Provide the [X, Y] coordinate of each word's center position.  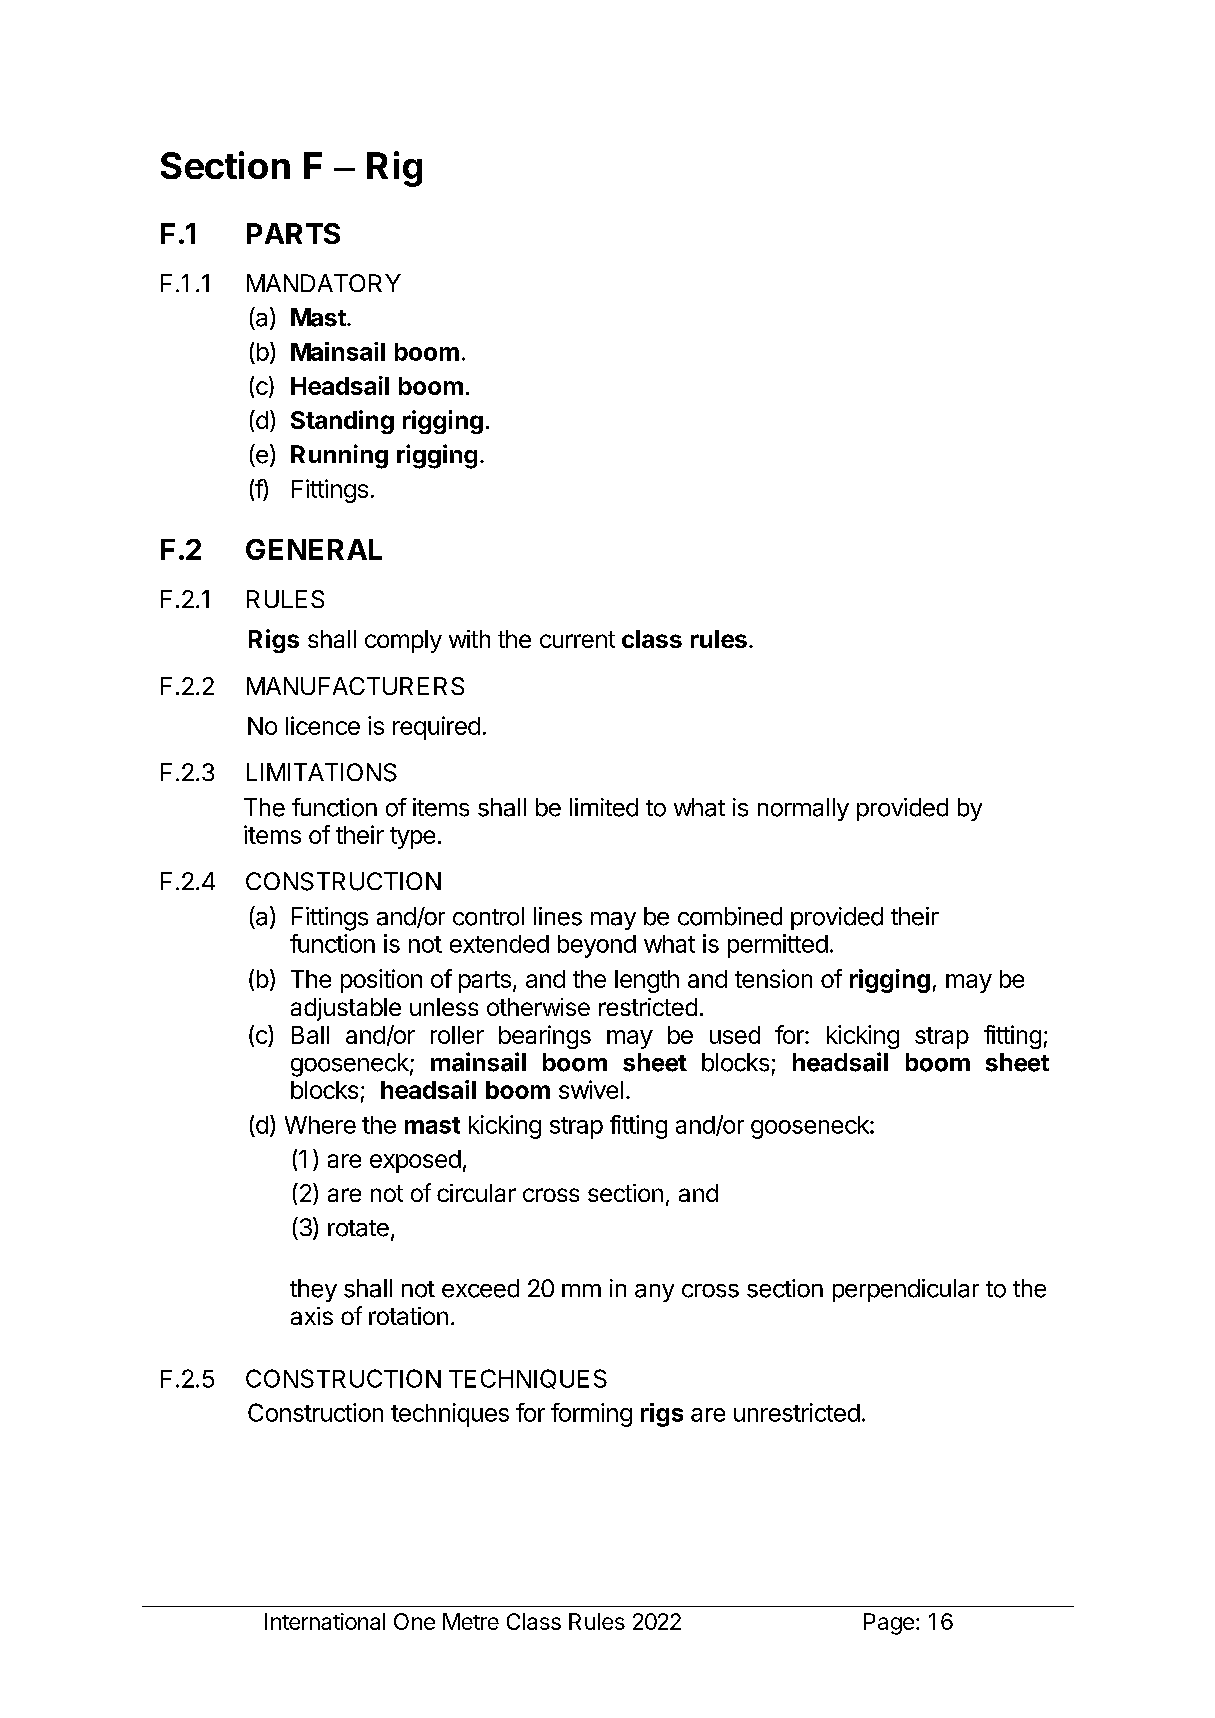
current [577, 639]
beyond [597, 946]
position [381, 981]
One [414, 1621]
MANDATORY [324, 283]
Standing [342, 422]
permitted [778, 946]
